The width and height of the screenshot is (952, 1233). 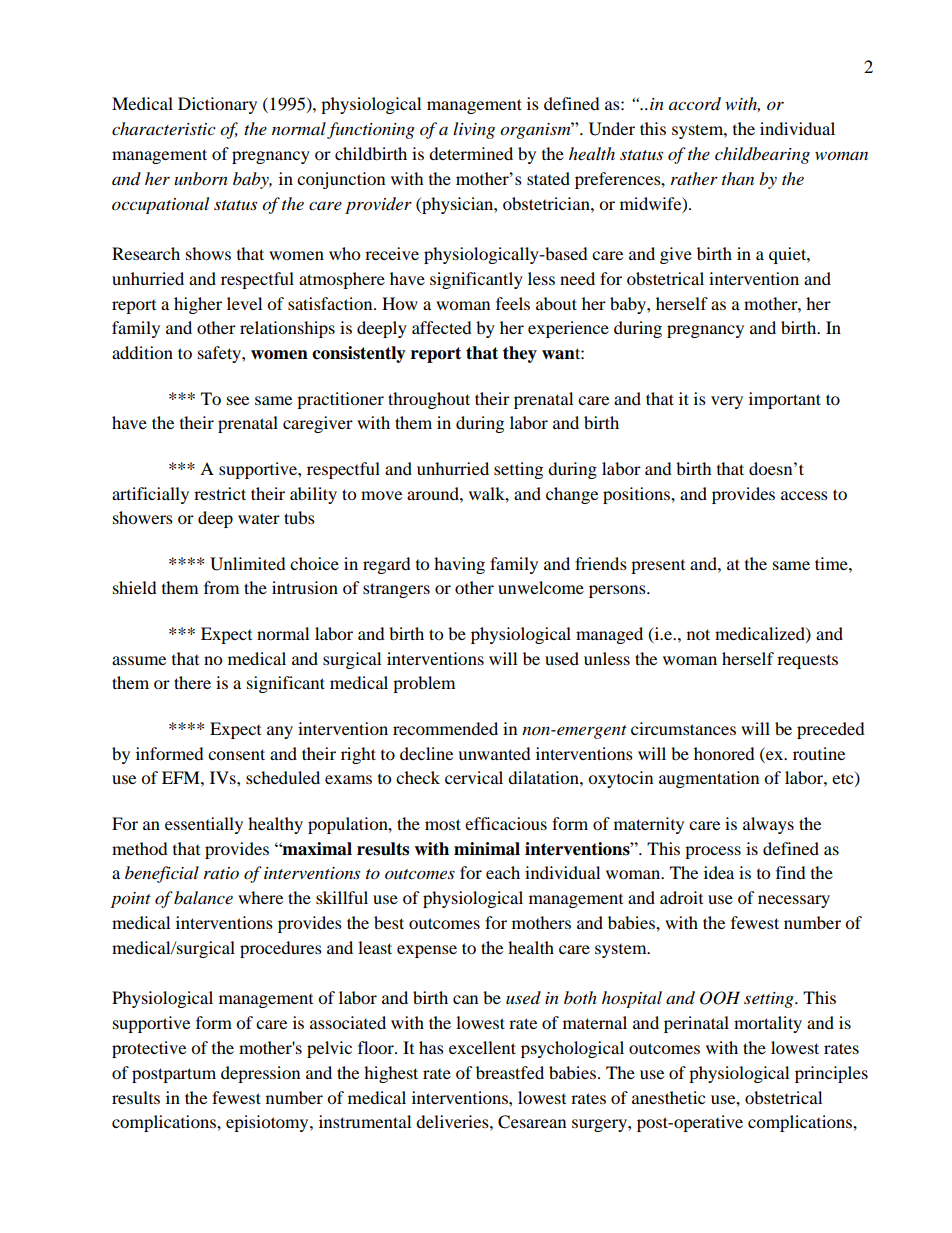 I want to click on living, so click(x=474, y=130).
